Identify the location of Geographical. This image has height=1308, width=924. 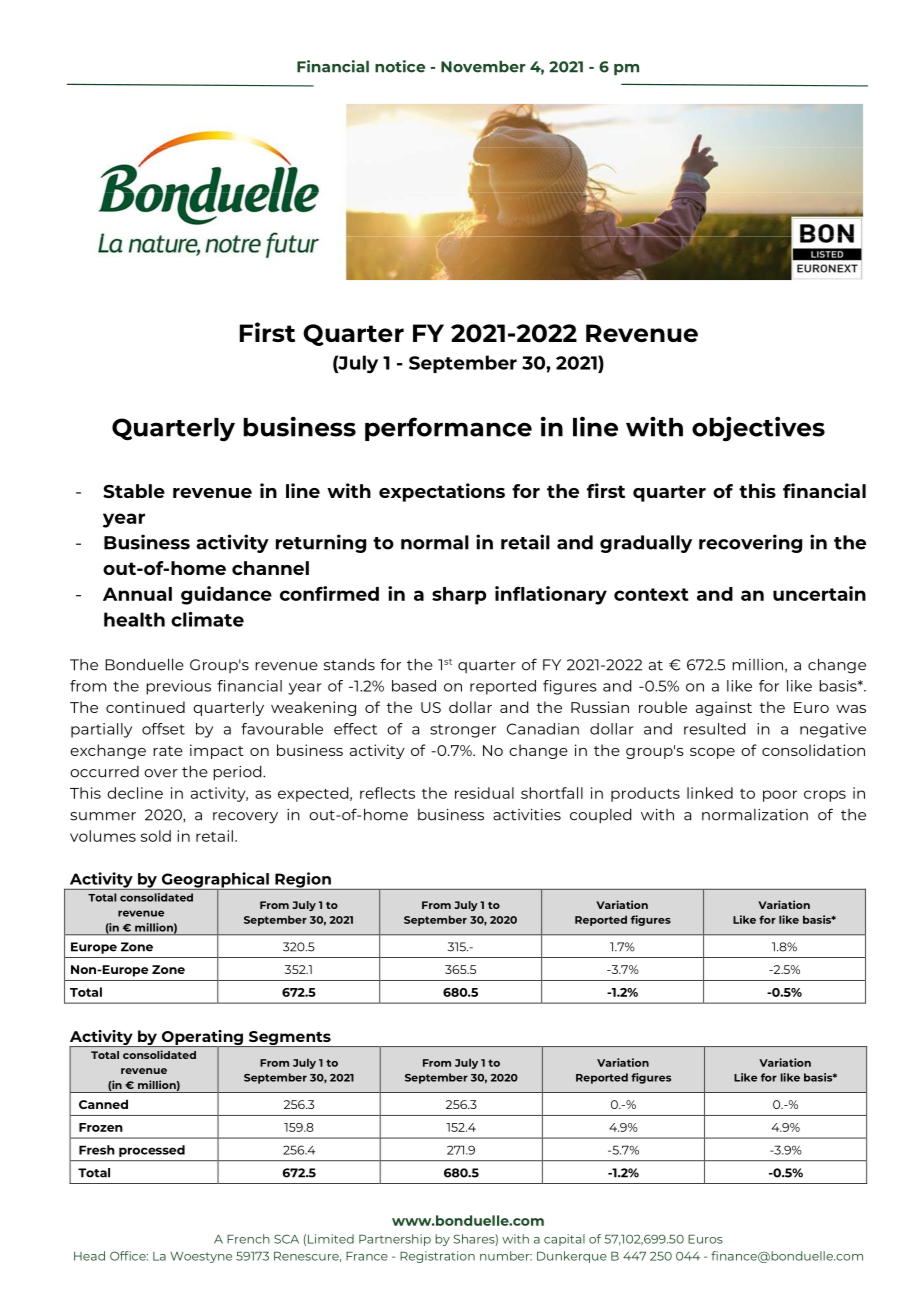
(215, 881).
